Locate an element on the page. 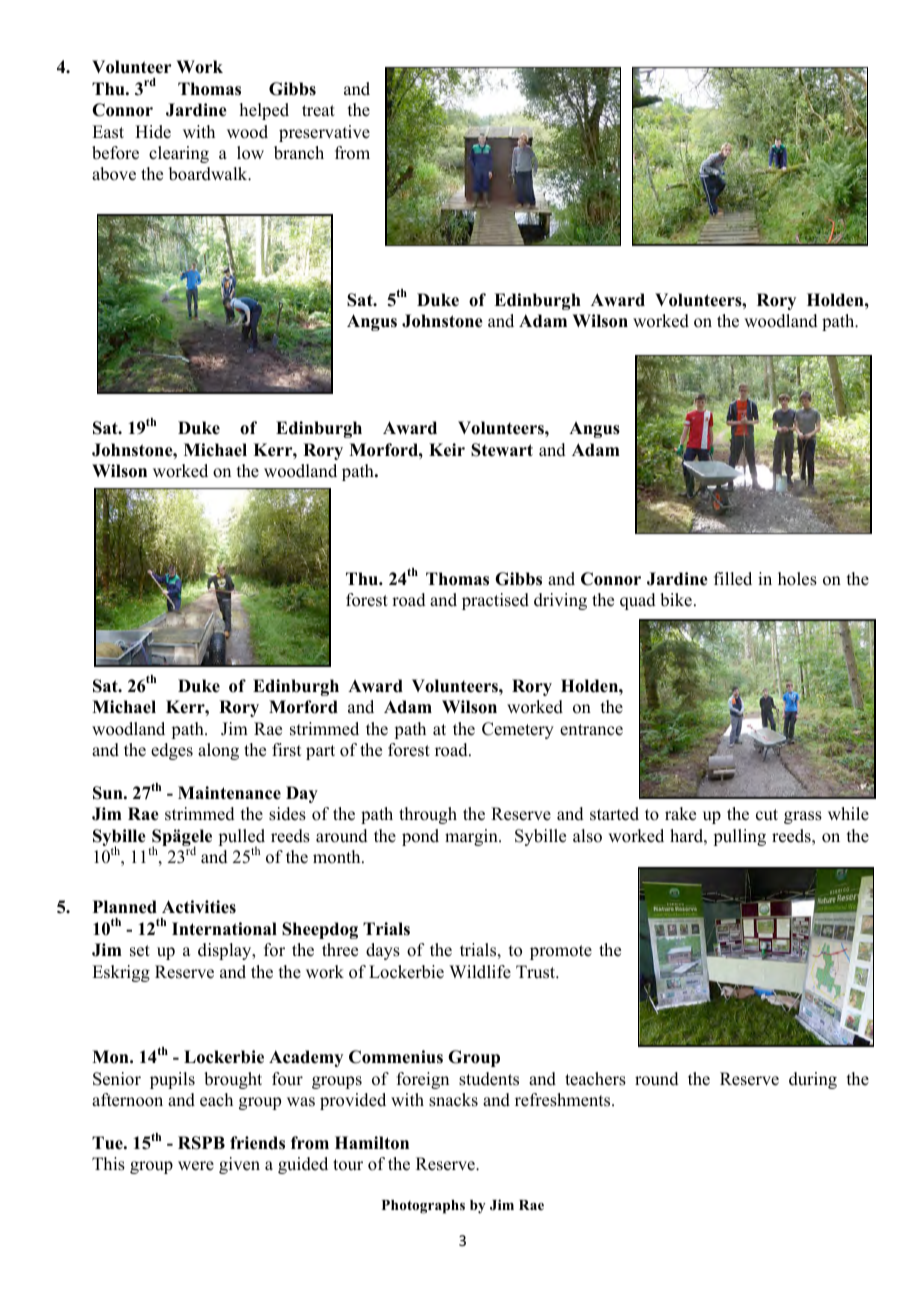  preservative is located at coordinates (324, 133).
